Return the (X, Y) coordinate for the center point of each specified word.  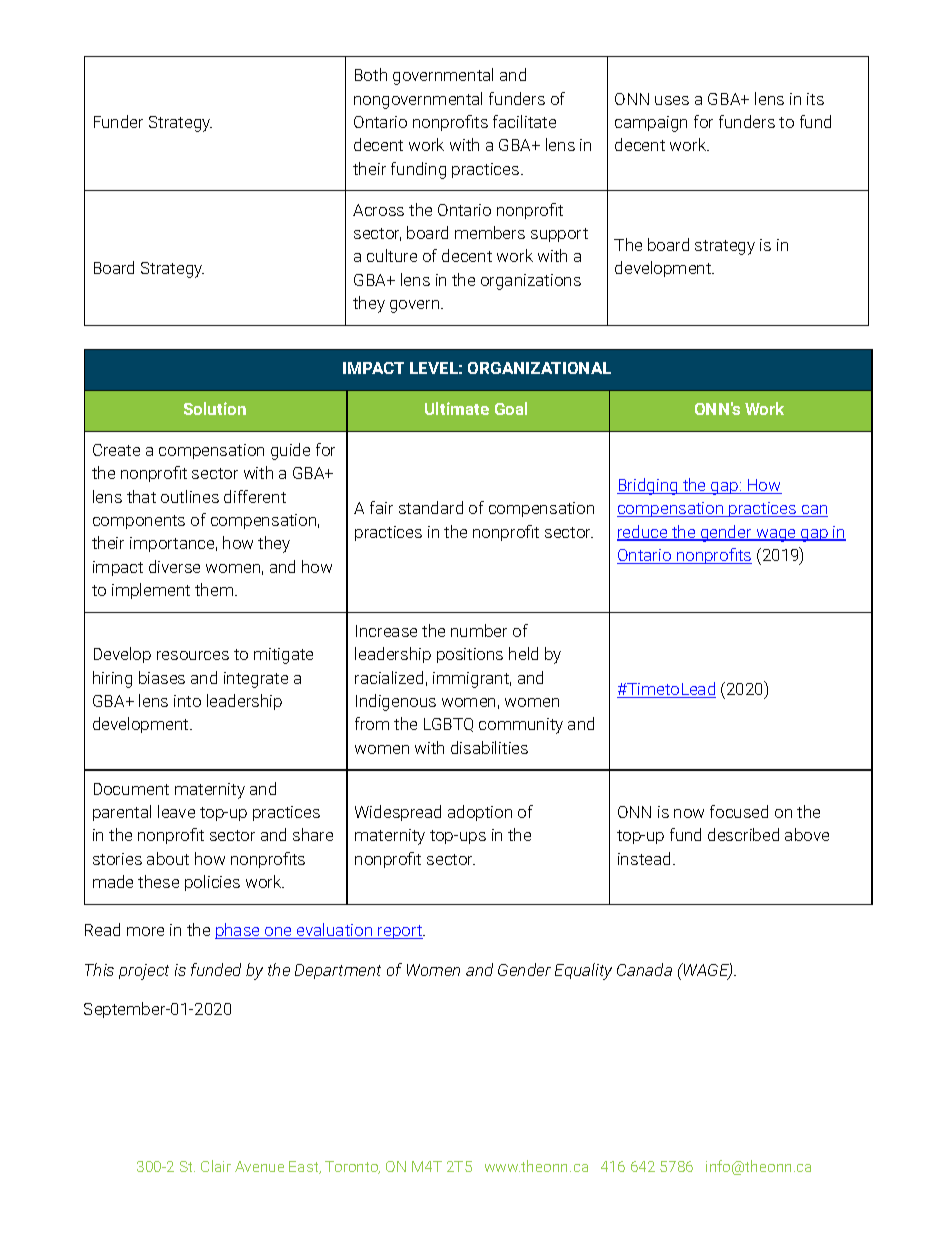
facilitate (524, 121)
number (479, 630)
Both (371, 74)
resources (193, 655)
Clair (216, 1166)
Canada (644, 969)
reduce (643, 533)
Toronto (352, 1167)
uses (672, 100)
